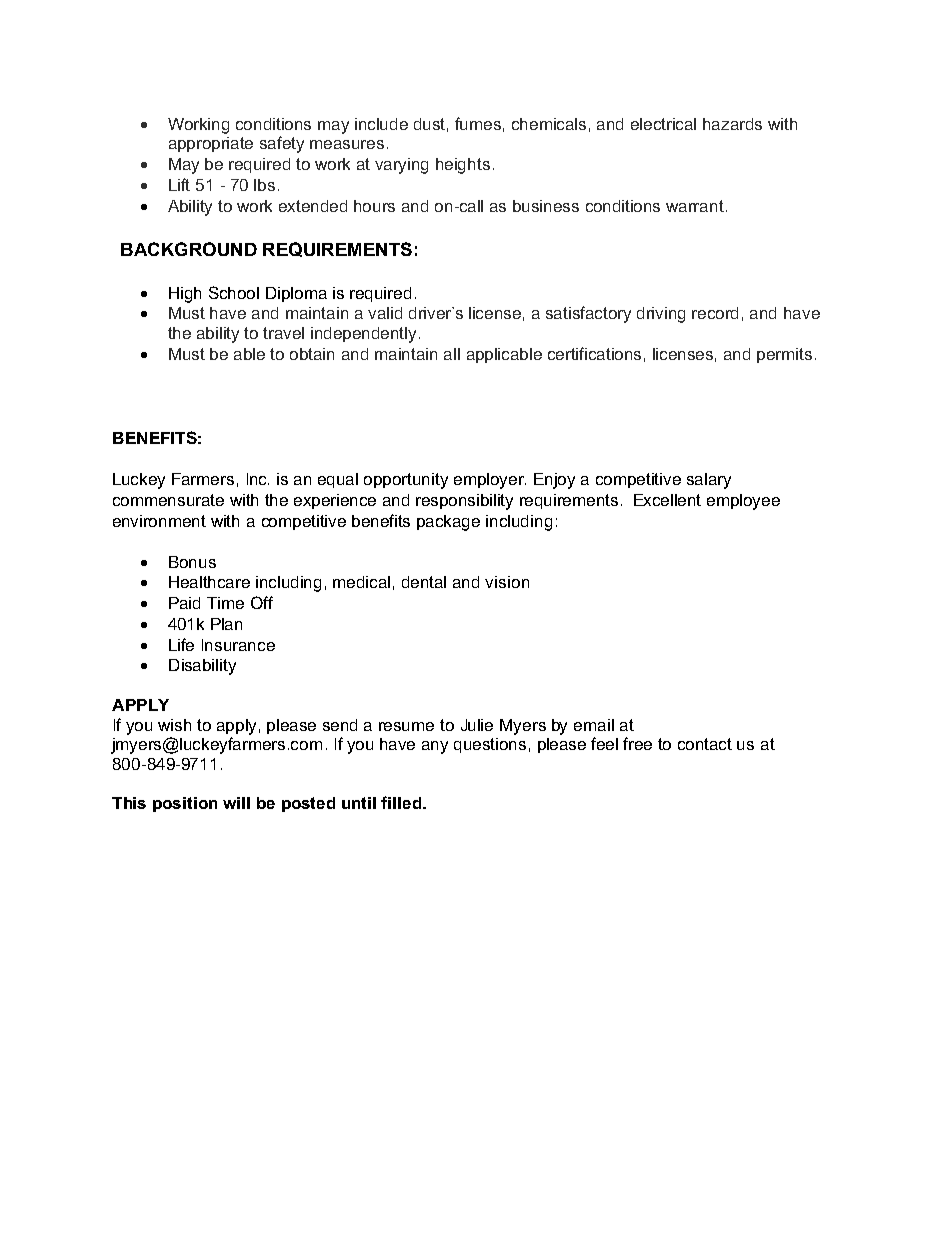  Describe the element at coordinates (705, 744) in the image. I see `contact` at that location.
